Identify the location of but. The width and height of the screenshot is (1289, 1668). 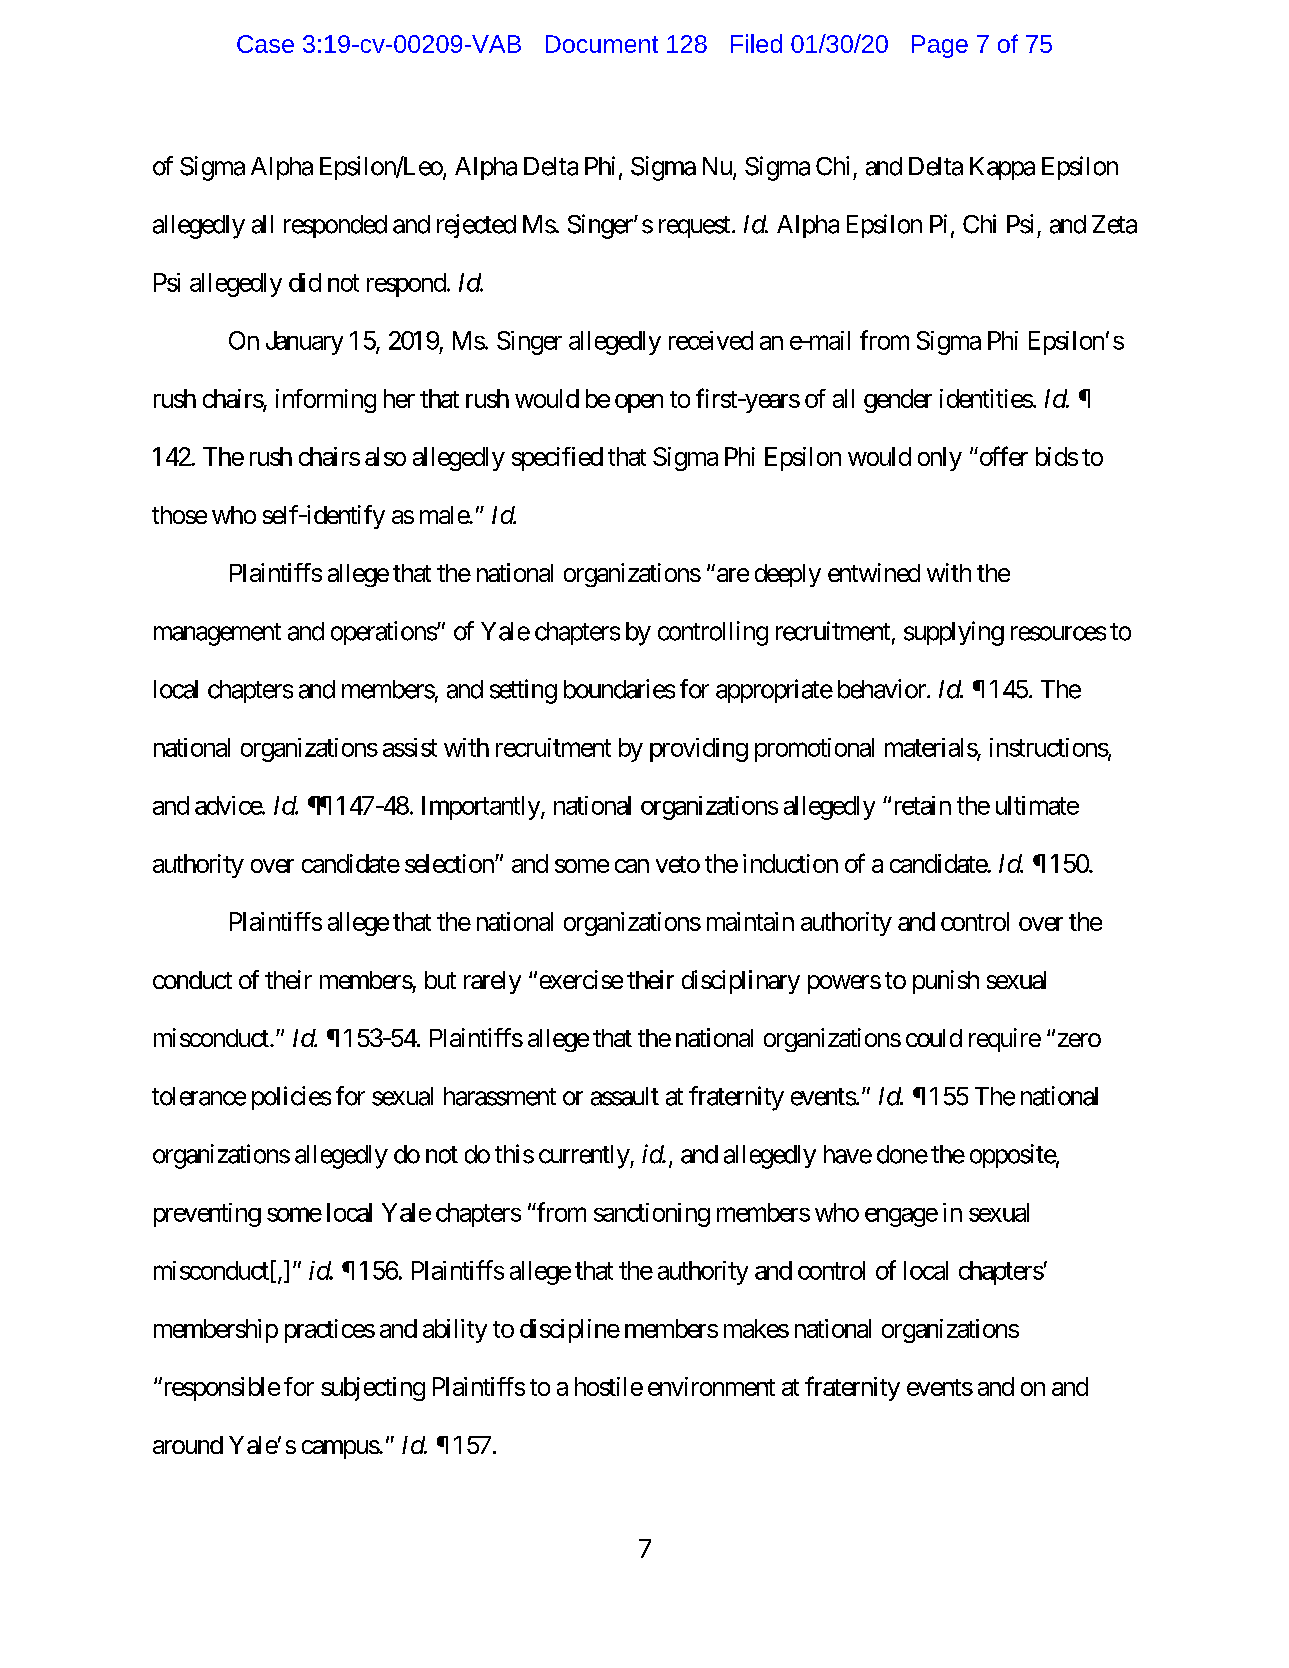
(440, 980).
